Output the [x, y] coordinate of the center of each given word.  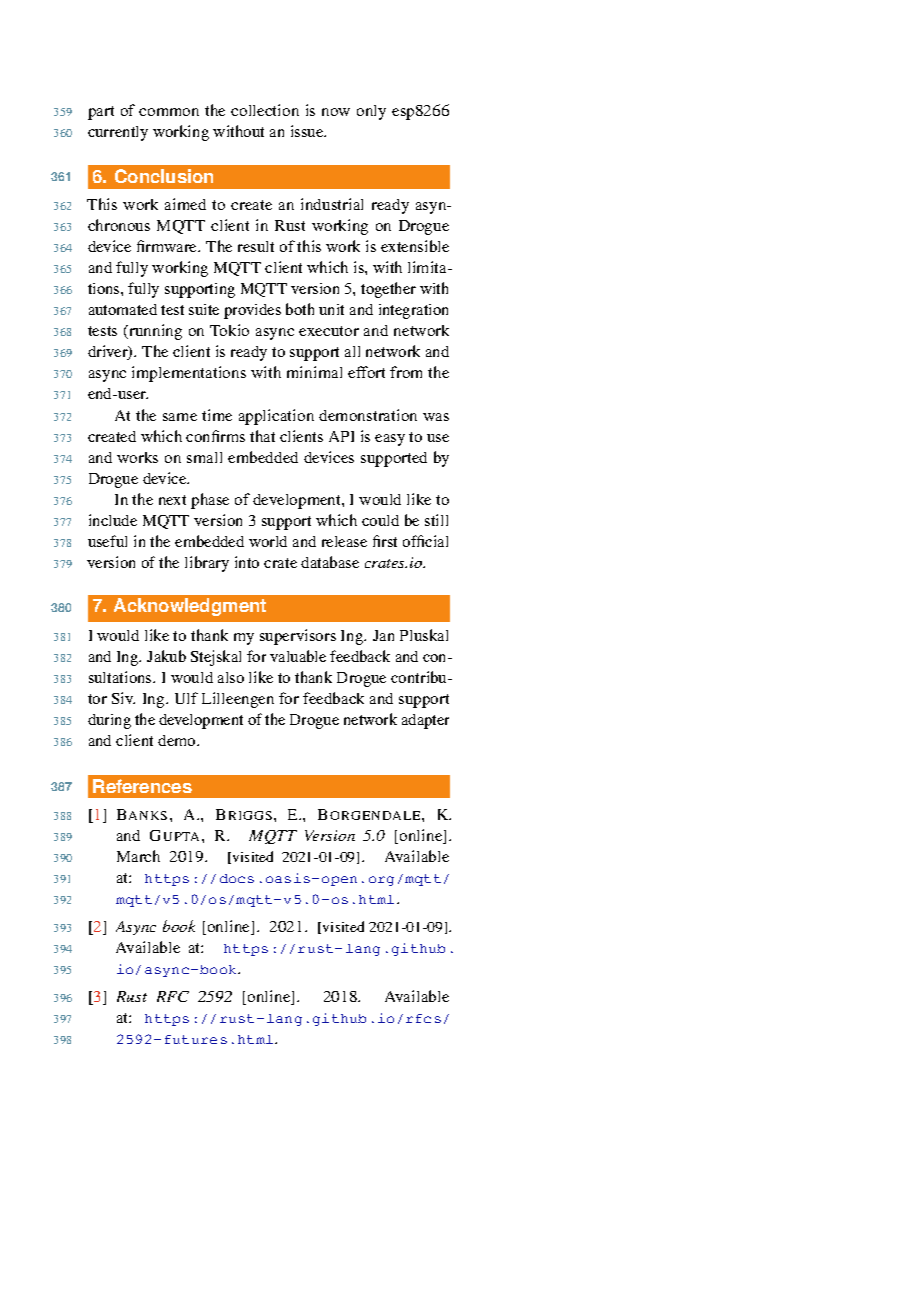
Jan [383, 635]
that [262, 436]
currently [118, 133]
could [380, 520]
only [371, 112]
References [142, 786]
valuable [298, 656]
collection [265, 110]
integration [413, 311]
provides [252, 311]
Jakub [166, 656]
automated [123, 309]
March [138, 856]
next [172, 500]
